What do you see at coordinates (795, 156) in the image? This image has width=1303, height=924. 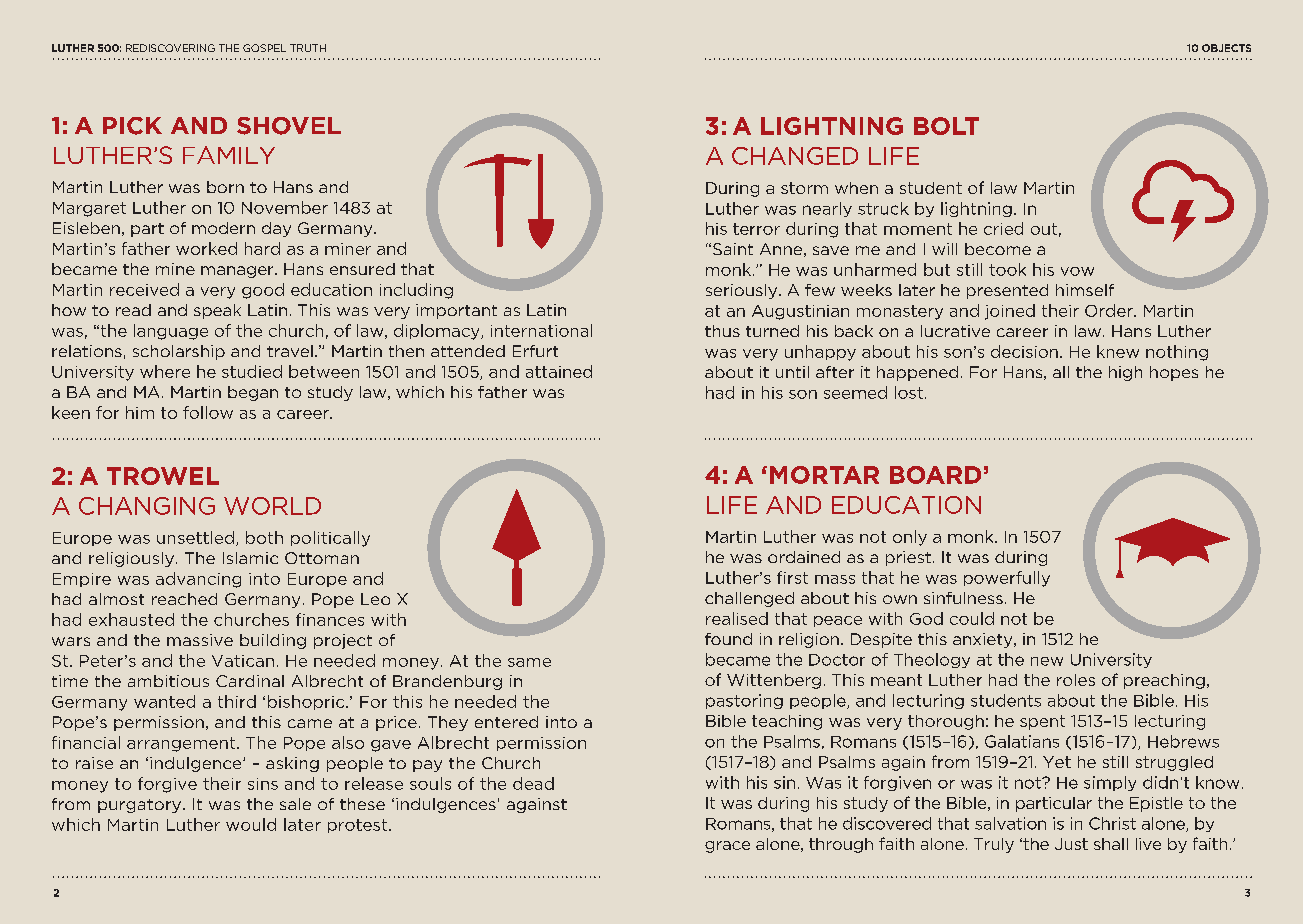 I see `CHANGED` at bounding box center [795, 156].
